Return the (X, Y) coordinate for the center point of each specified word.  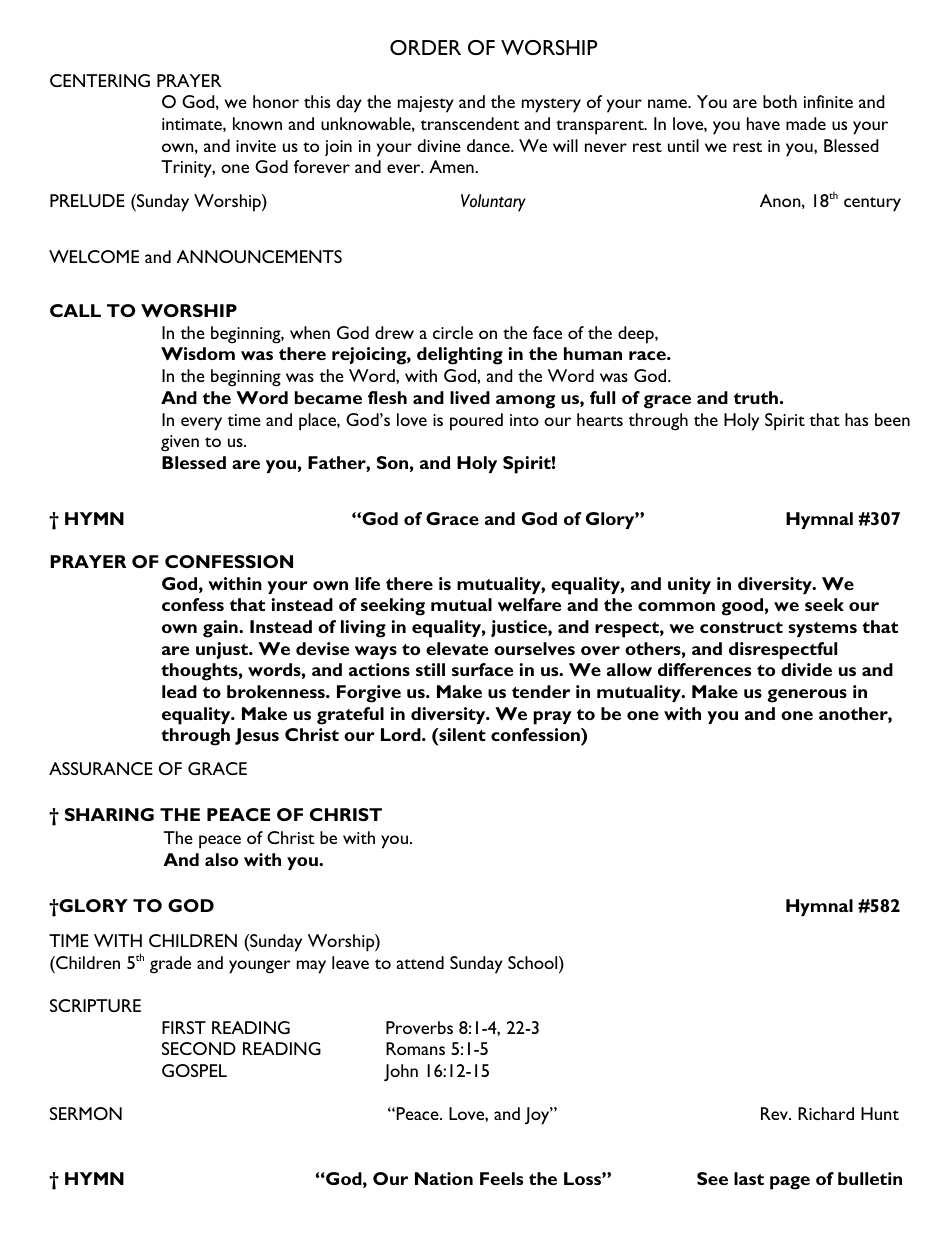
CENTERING (100, 80)
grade (170, 965)
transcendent (470, 123)
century (872, 204)
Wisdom (198, 353)
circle (453, 332)
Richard (826, 1113)
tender (541, 691)
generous (807, 696)
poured (476, 422)
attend (420, 962)
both (780, 101)
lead (179, 691)
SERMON (86, 1113)
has (856, 419)
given (180, 443)
